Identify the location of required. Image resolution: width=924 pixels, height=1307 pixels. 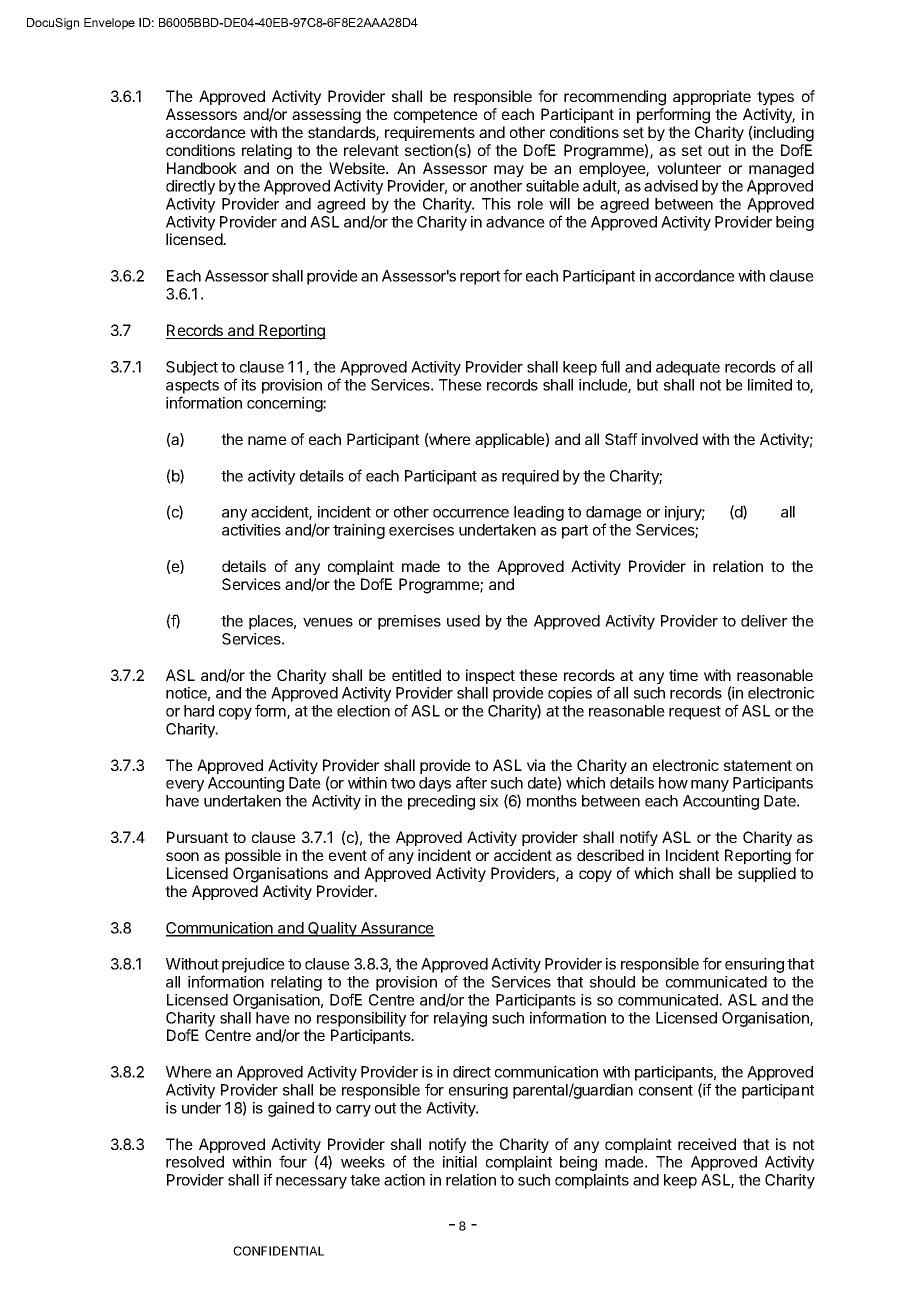
(530, 477).
